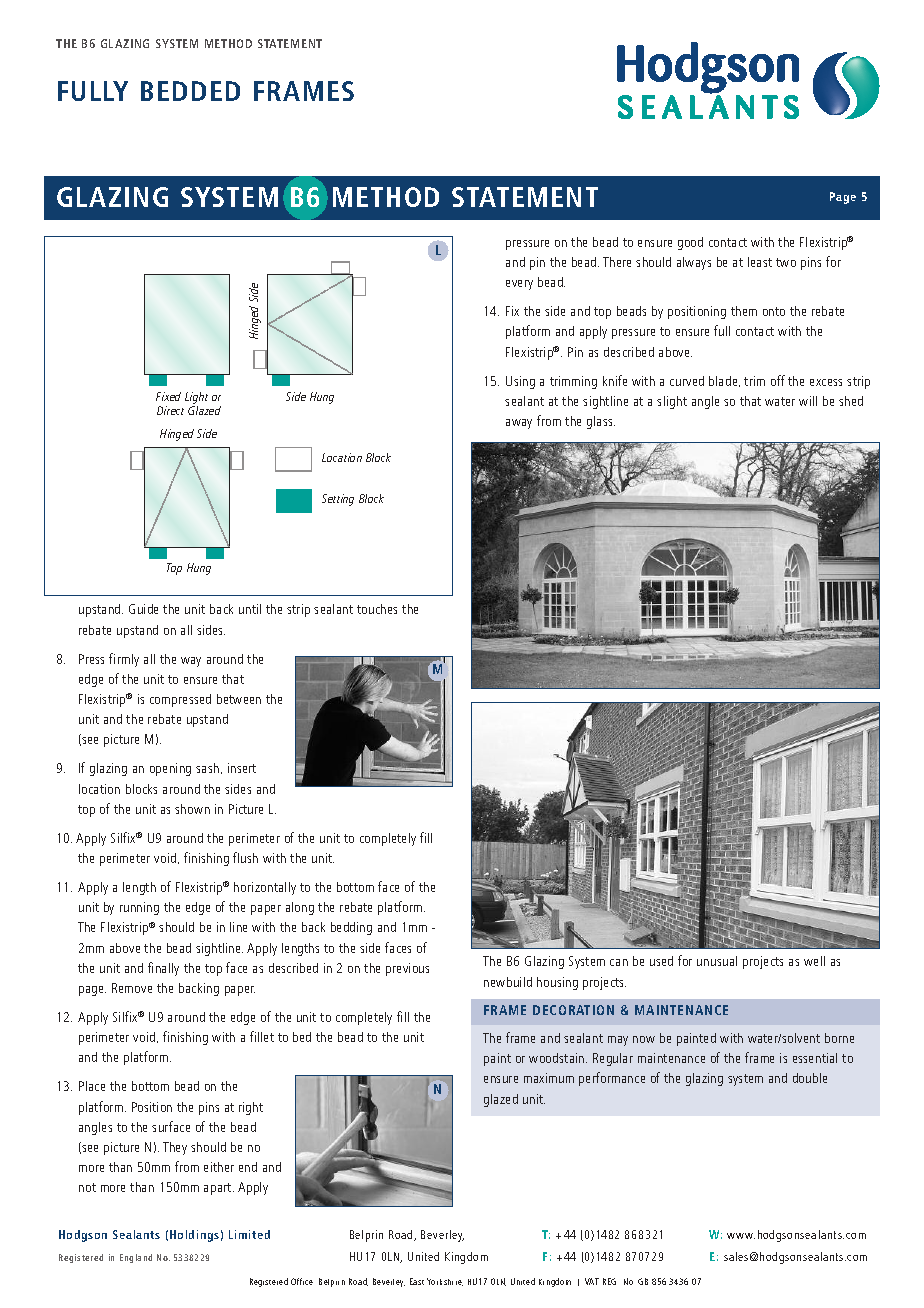 The height and width of the image is (1308, 924). I want to click on unusual, so click(717, 961).
